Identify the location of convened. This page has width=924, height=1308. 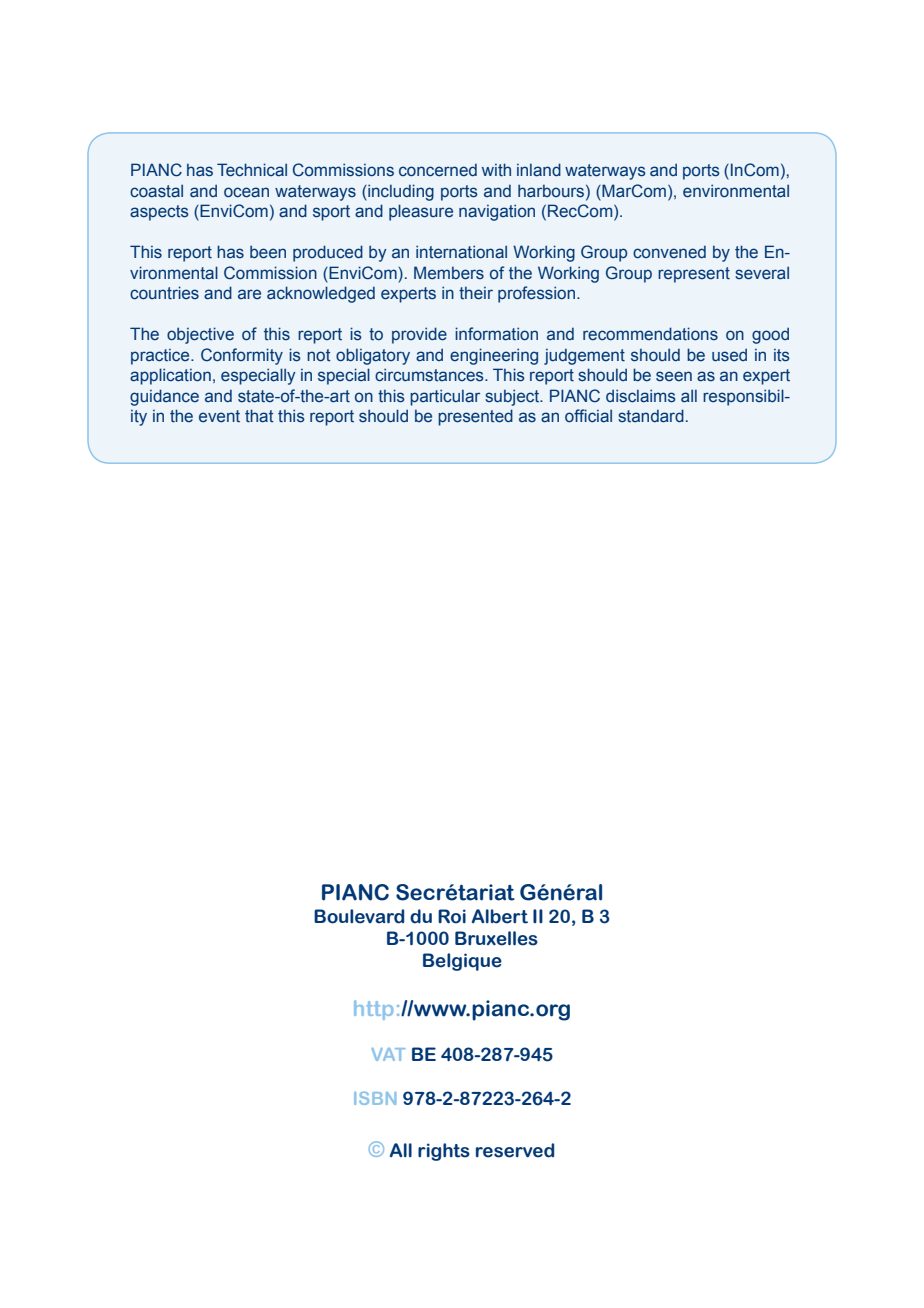
(669, 252).
